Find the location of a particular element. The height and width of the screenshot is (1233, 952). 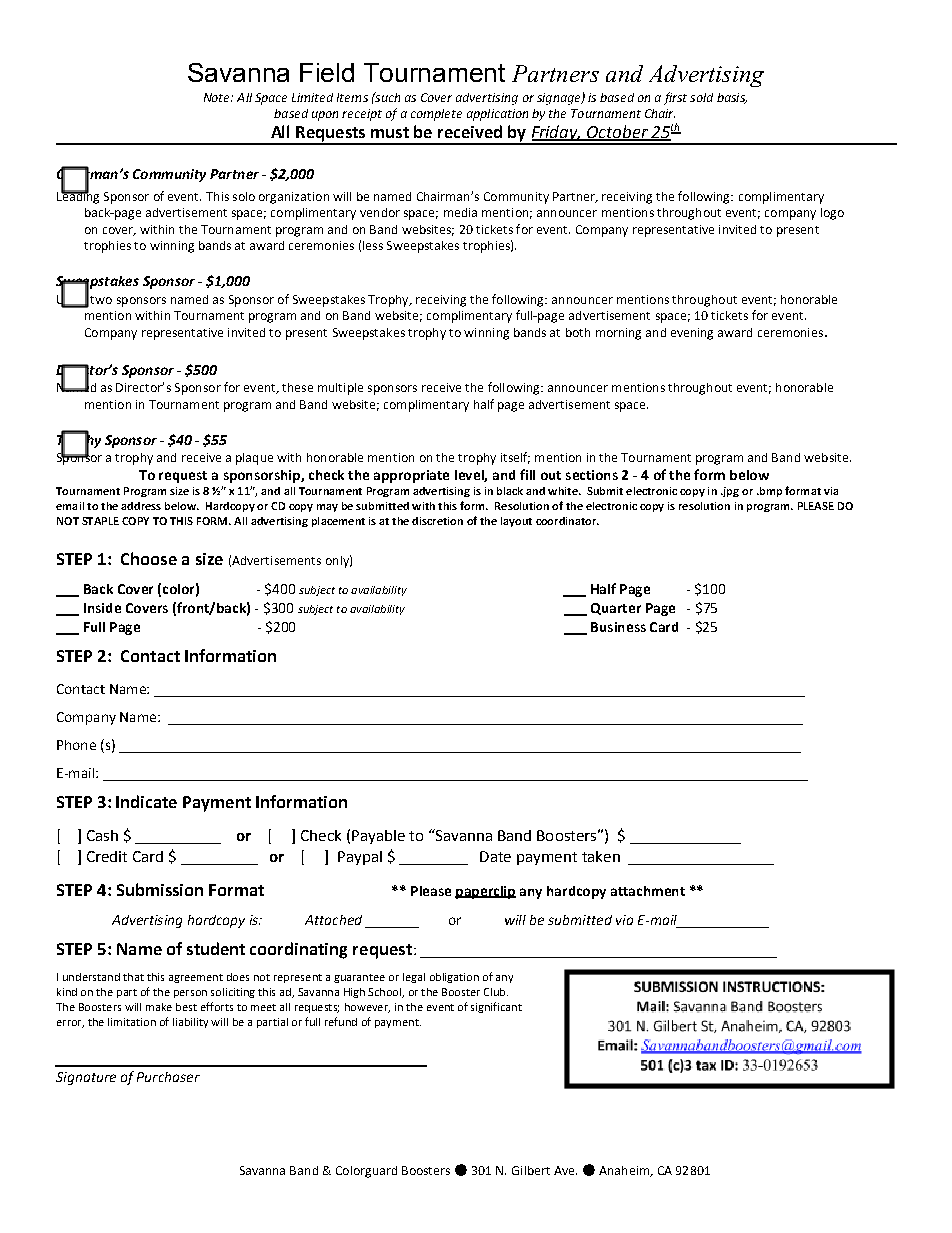

basis is located at coordinates (732, 98).
